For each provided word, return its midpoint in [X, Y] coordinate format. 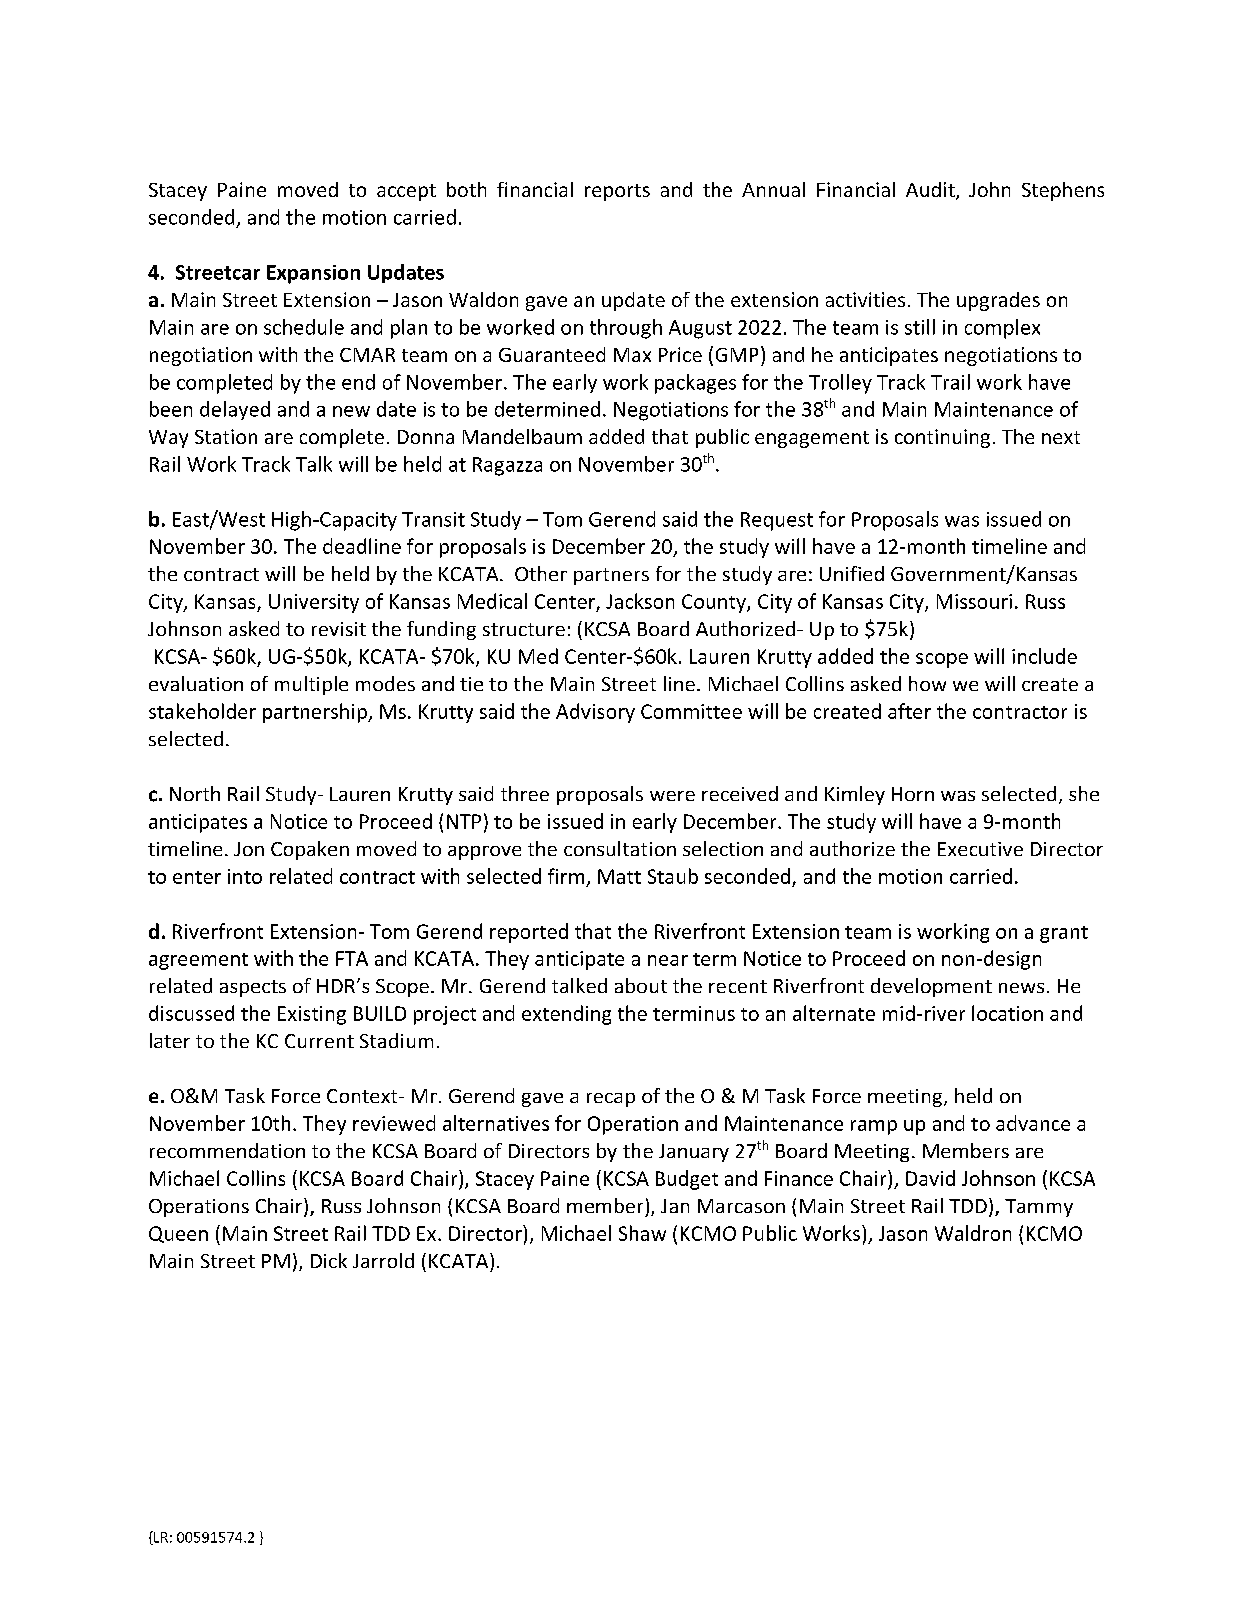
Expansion [313, 274]
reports [617, 192]
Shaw [642, 1233]
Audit [931, 191]
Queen [178, 1234]
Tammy [1039, 1208]
